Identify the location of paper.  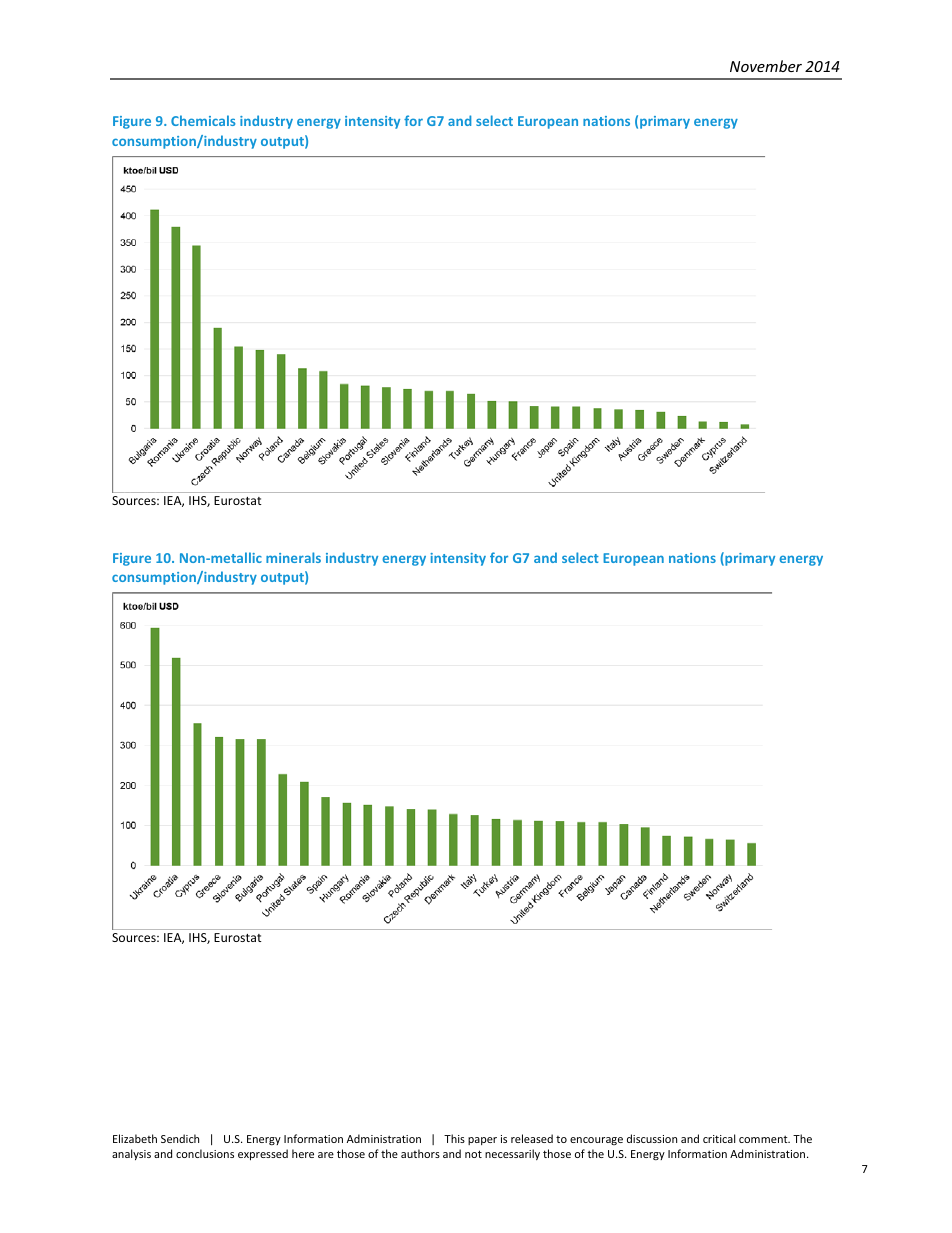
(482, 1141).
